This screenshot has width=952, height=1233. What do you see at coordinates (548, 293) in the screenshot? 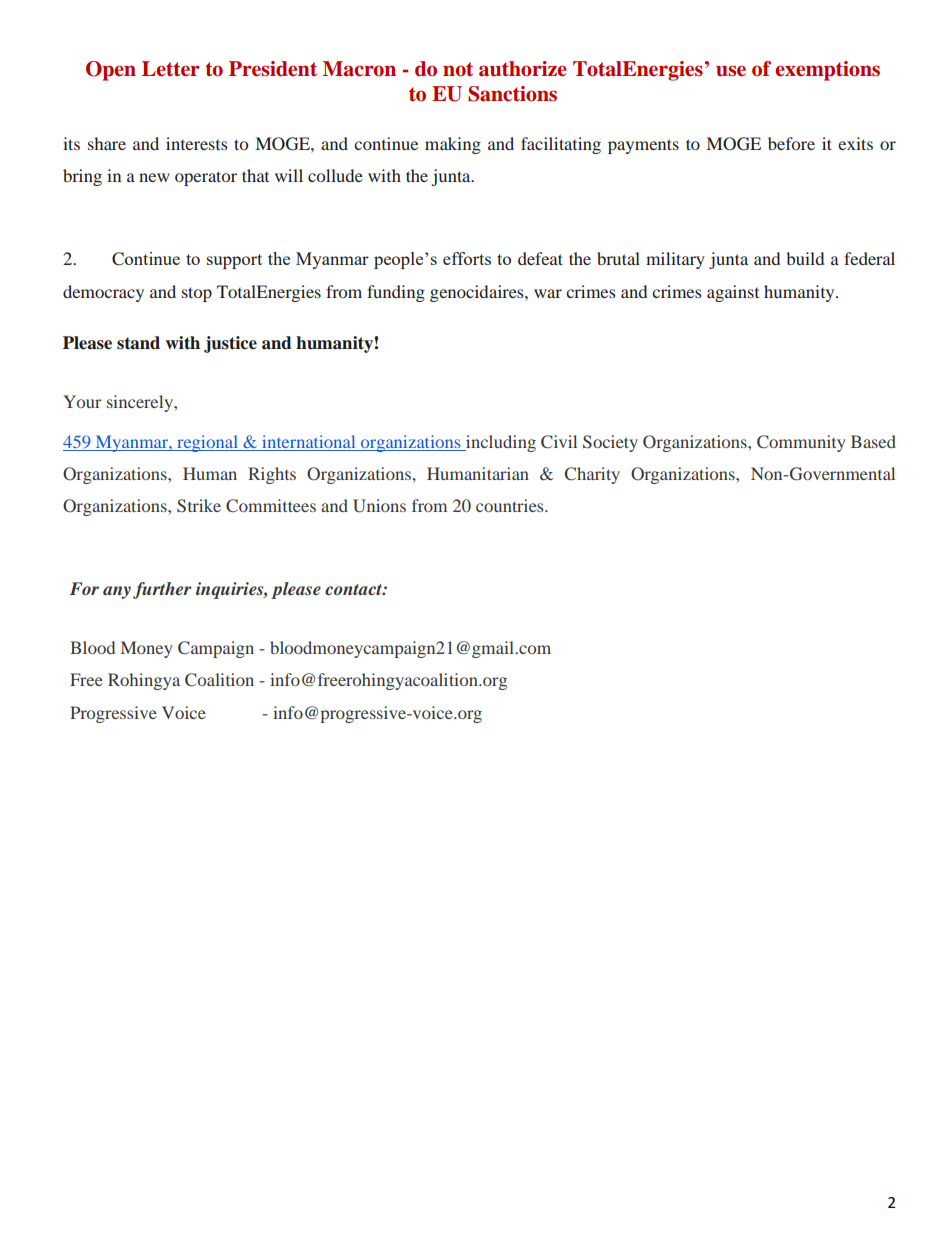
I see `war` at bounding box center [548, 293].
